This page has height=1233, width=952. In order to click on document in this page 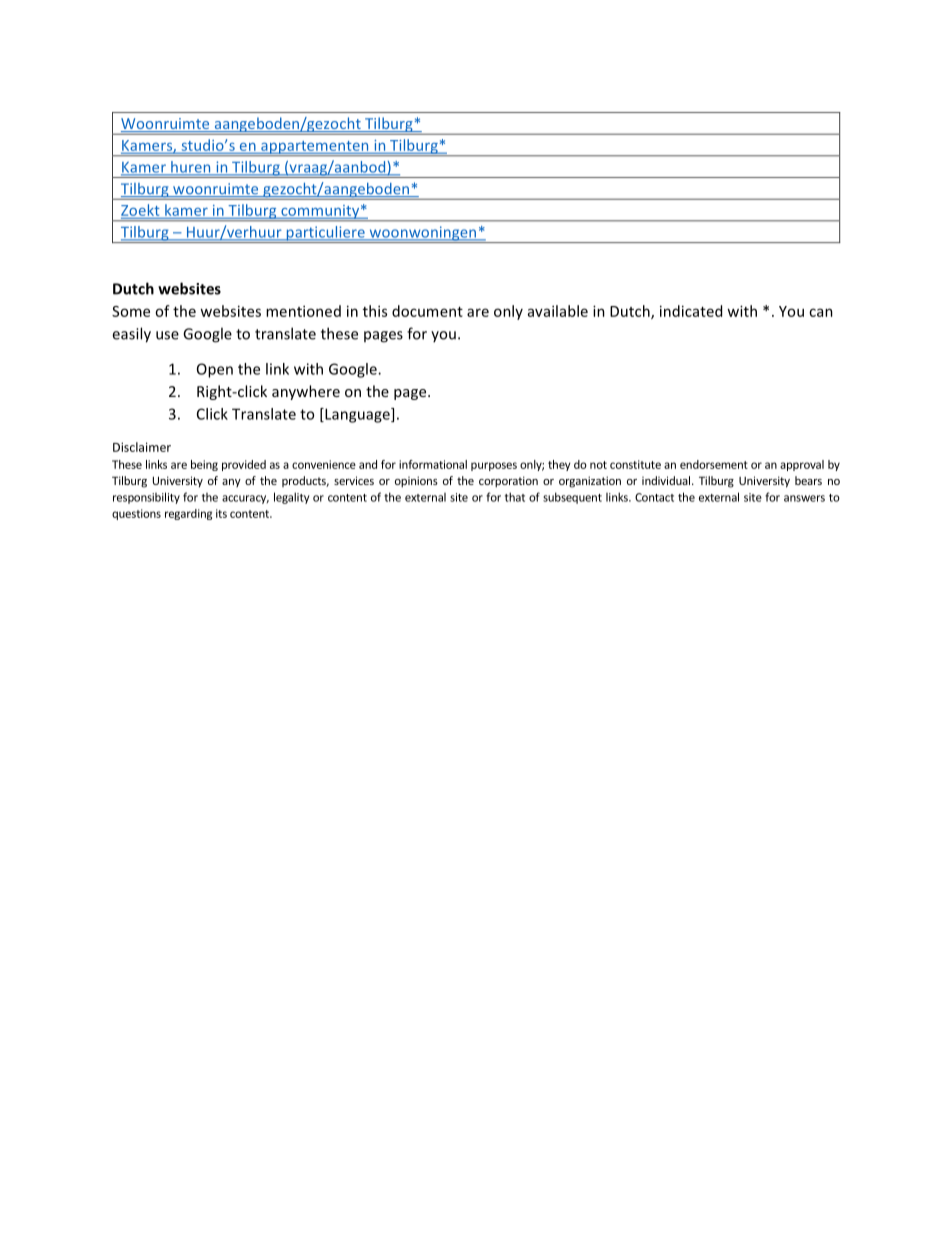, I will do `click(427, 311)`.
